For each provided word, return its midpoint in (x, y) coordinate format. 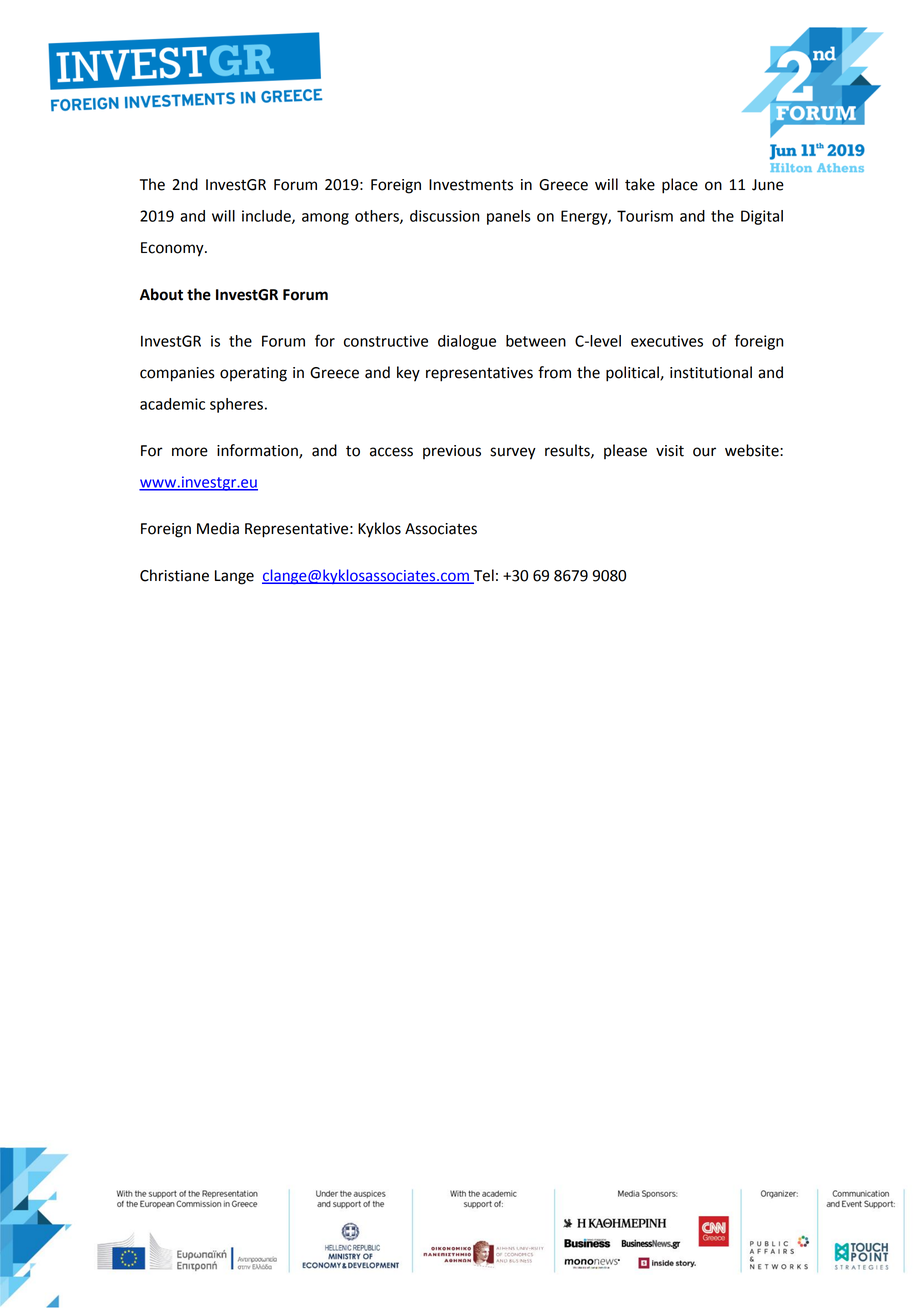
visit (670, 451)
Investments (471, 185)
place (680, 186)
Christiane (174, 575)
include (267, 217)
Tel (483, 576)
